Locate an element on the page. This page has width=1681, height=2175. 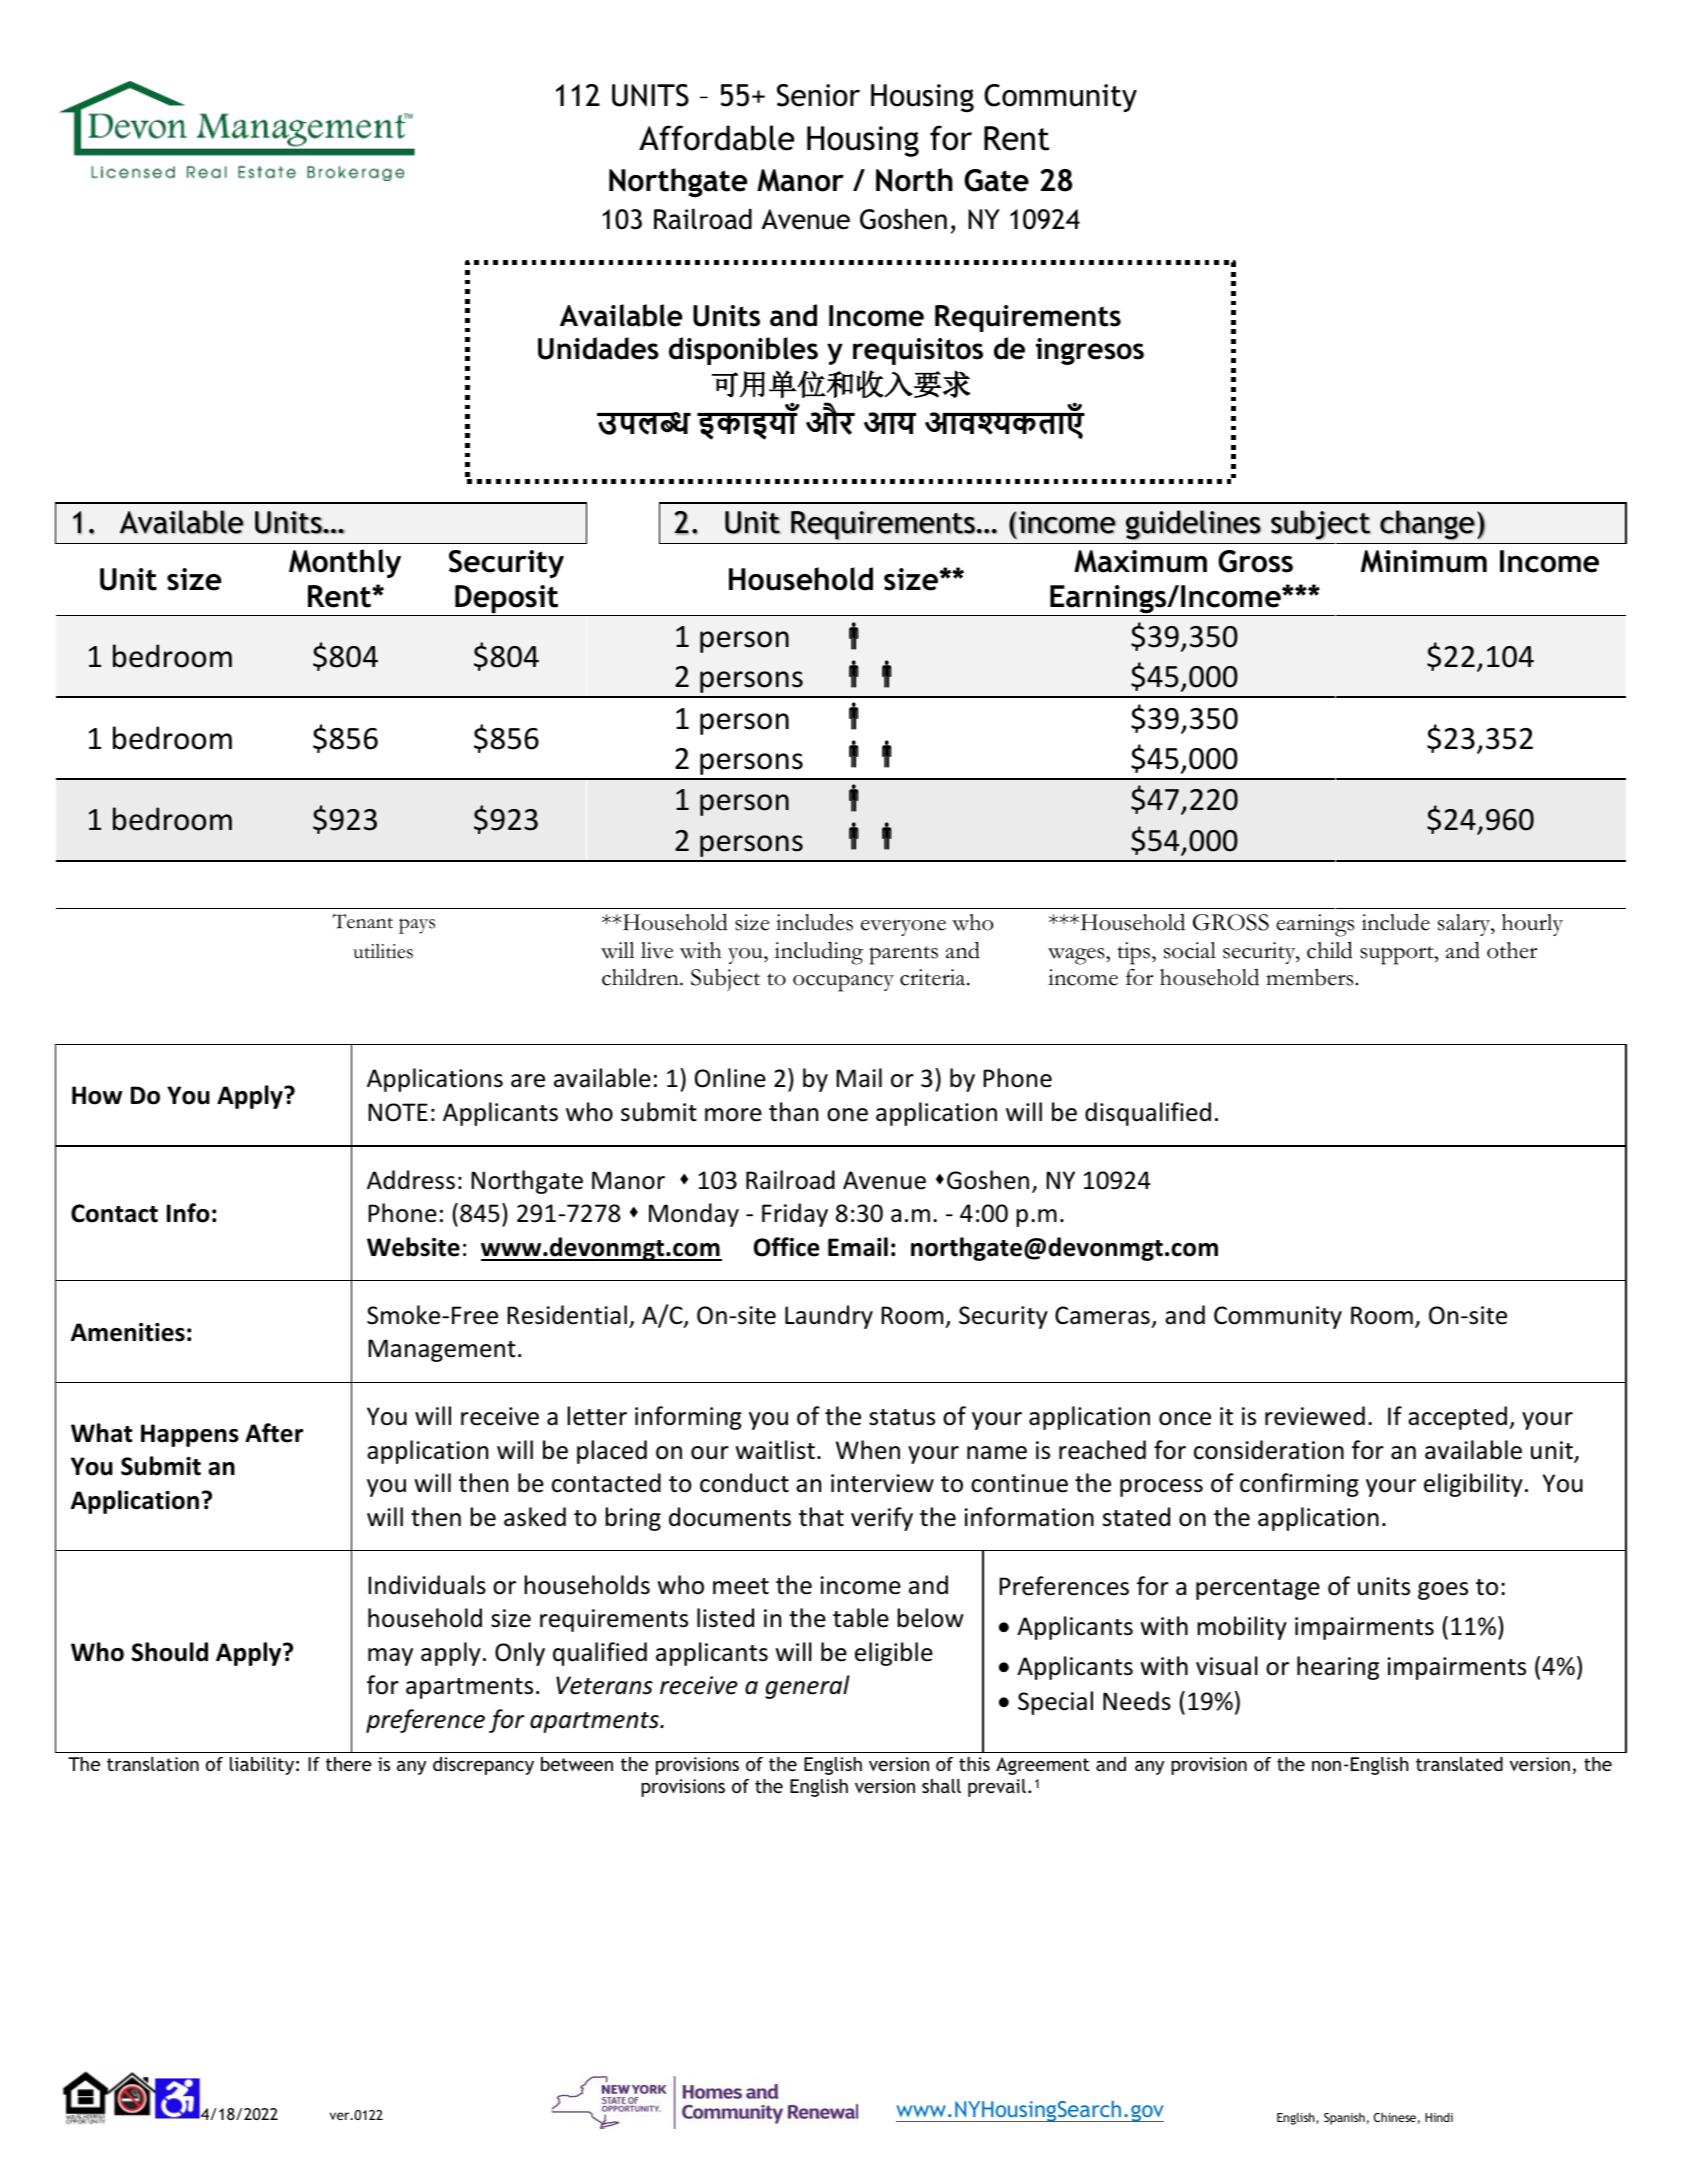
Senior is located at coordinates (818, 95).
